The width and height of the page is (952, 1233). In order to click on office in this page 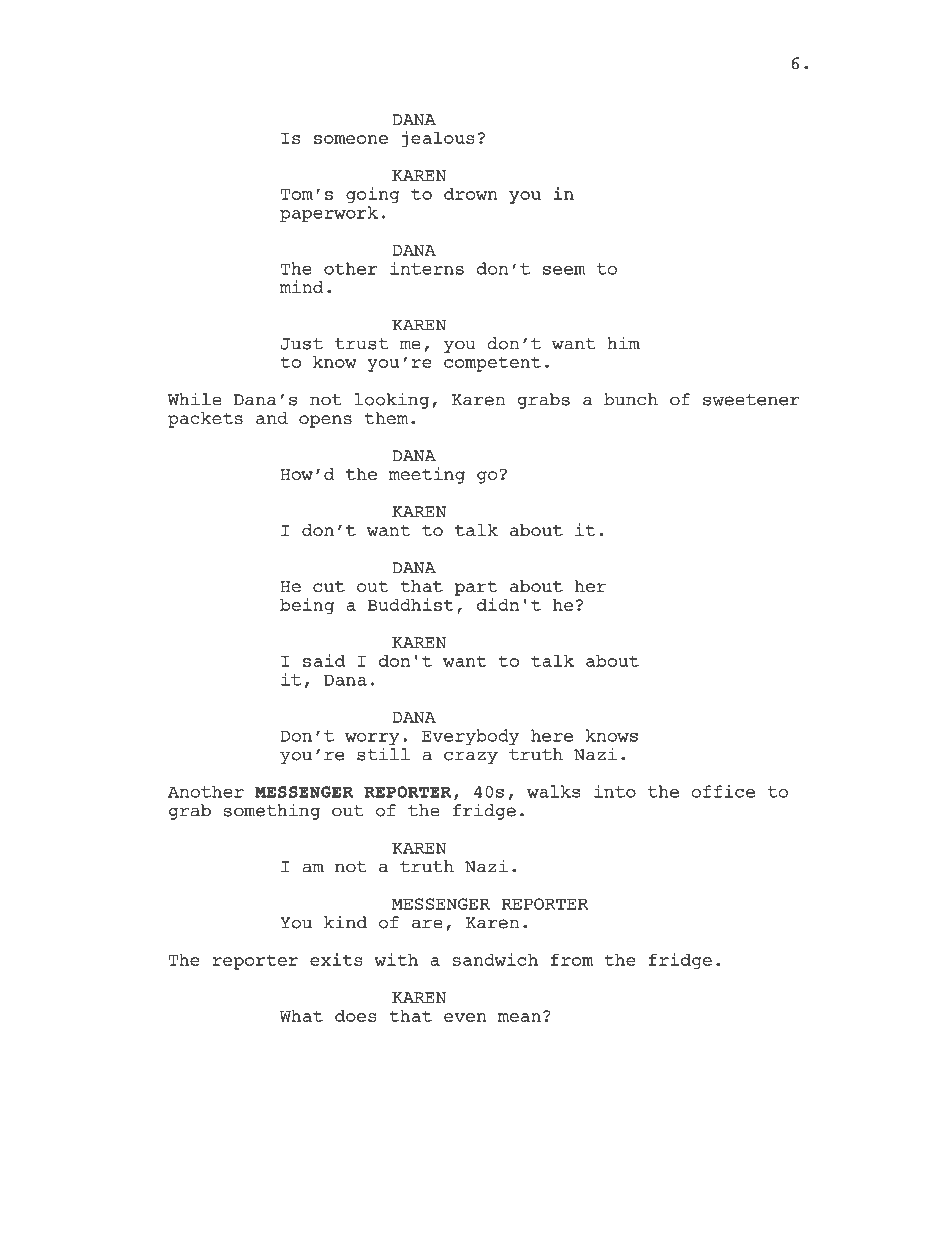, I will do `click(723, 791)`.
